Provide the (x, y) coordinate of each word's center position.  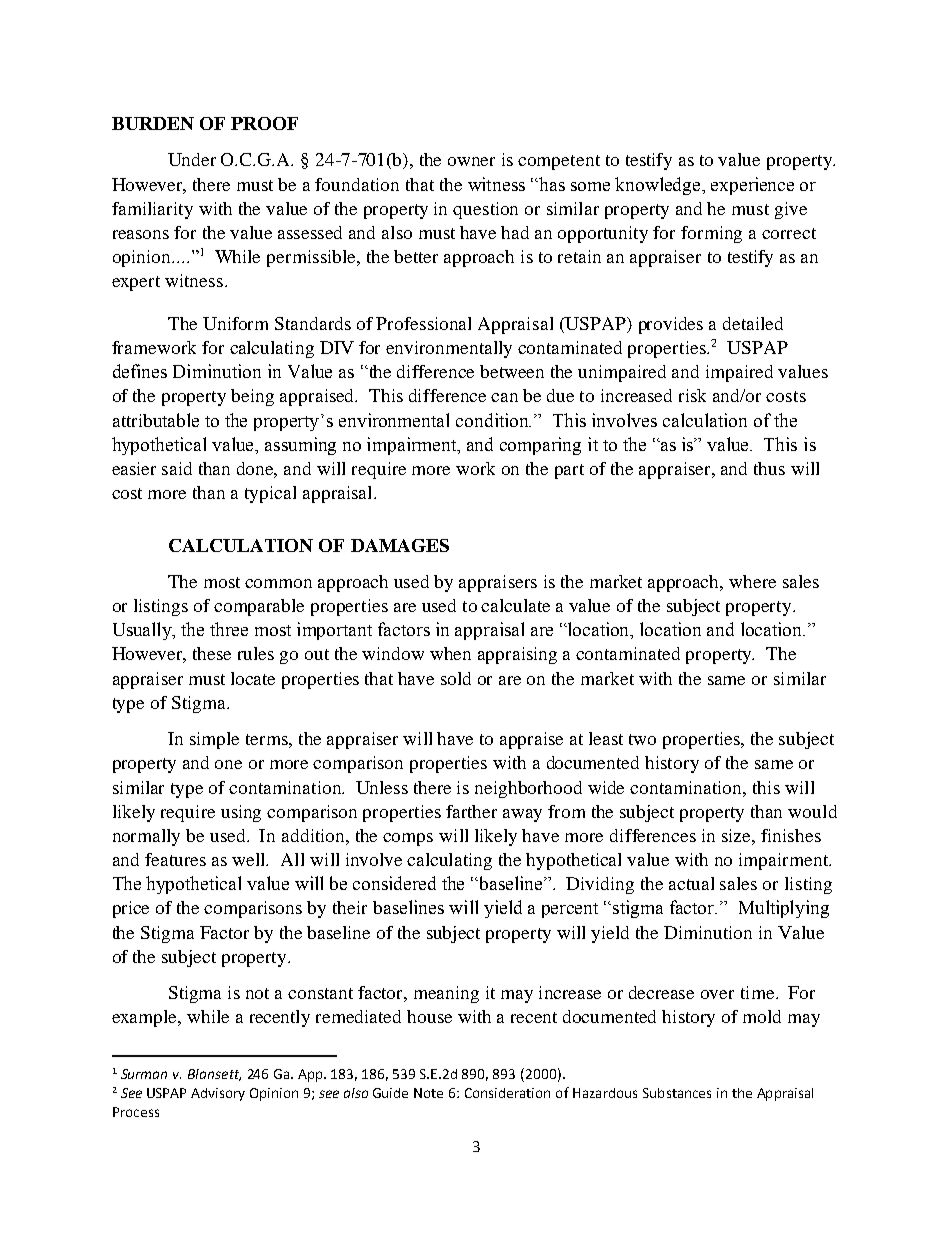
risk (692, 395)
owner (471, 161)
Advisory (218, 1094)
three (229, 629)
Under (192, 159)
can (504, 397)
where (752, 581)
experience (752, 186)
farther (471, 811)
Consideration (507, 1093)
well (250, 859)
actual (691, 883)
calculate (515, 605)
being (252, 397)
